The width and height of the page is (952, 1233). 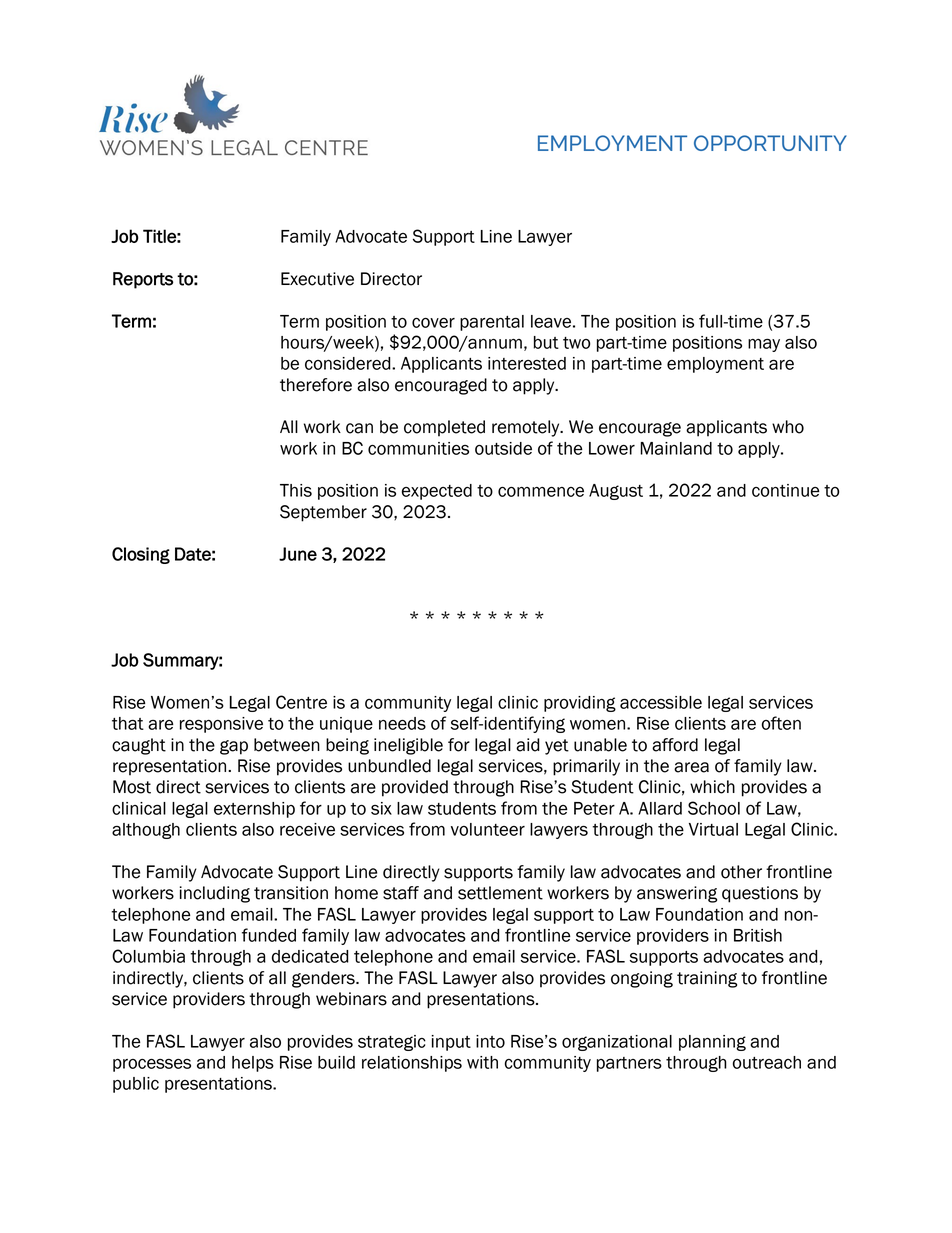 What do you see at coordinates (143, 280) in the page?
I see `Reports` at bounding box center [143, 280].
